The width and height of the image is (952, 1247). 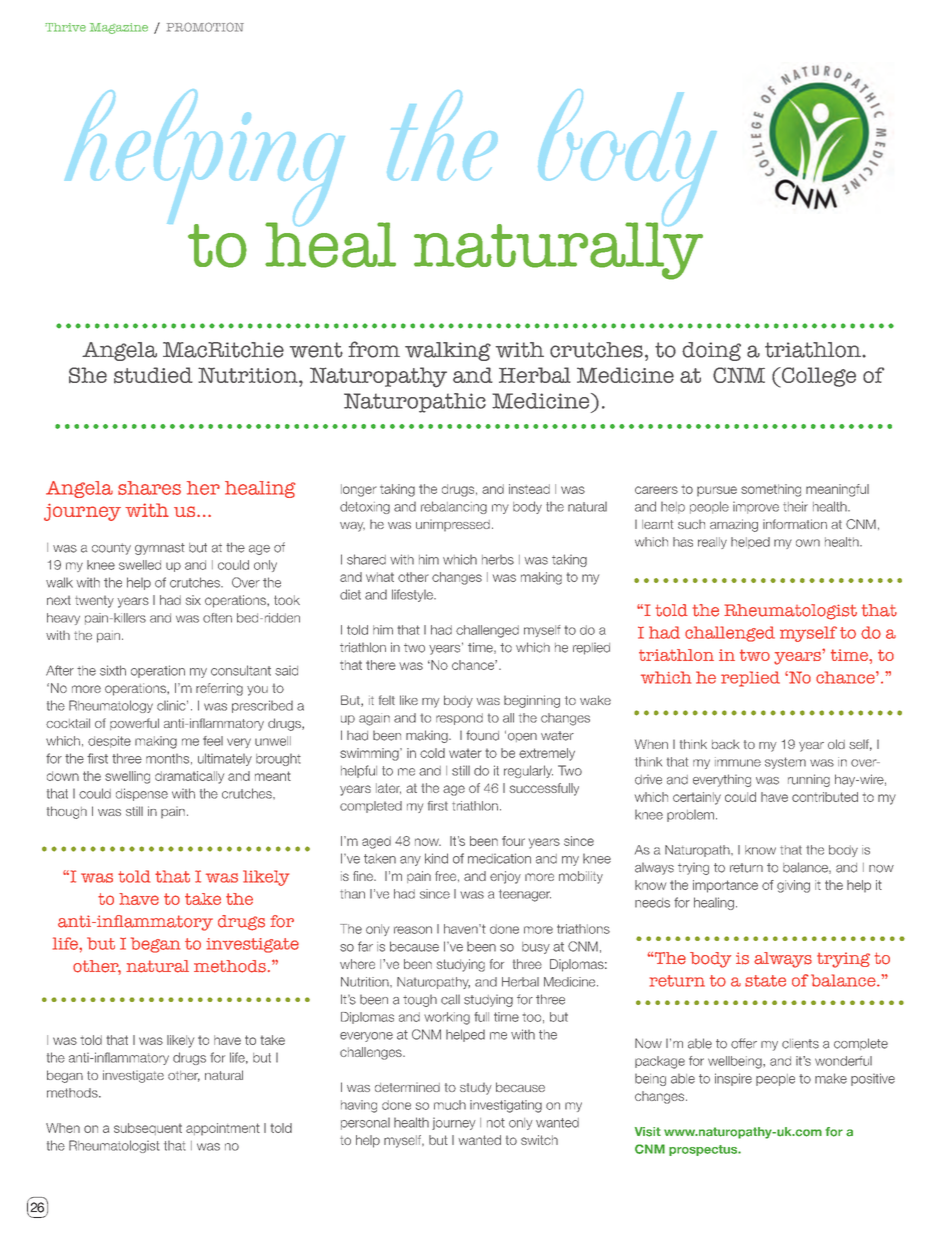 What do you see at coordinates (733, 1079) in the image?
I see `inspire` at bounding box center [733, 1079].
